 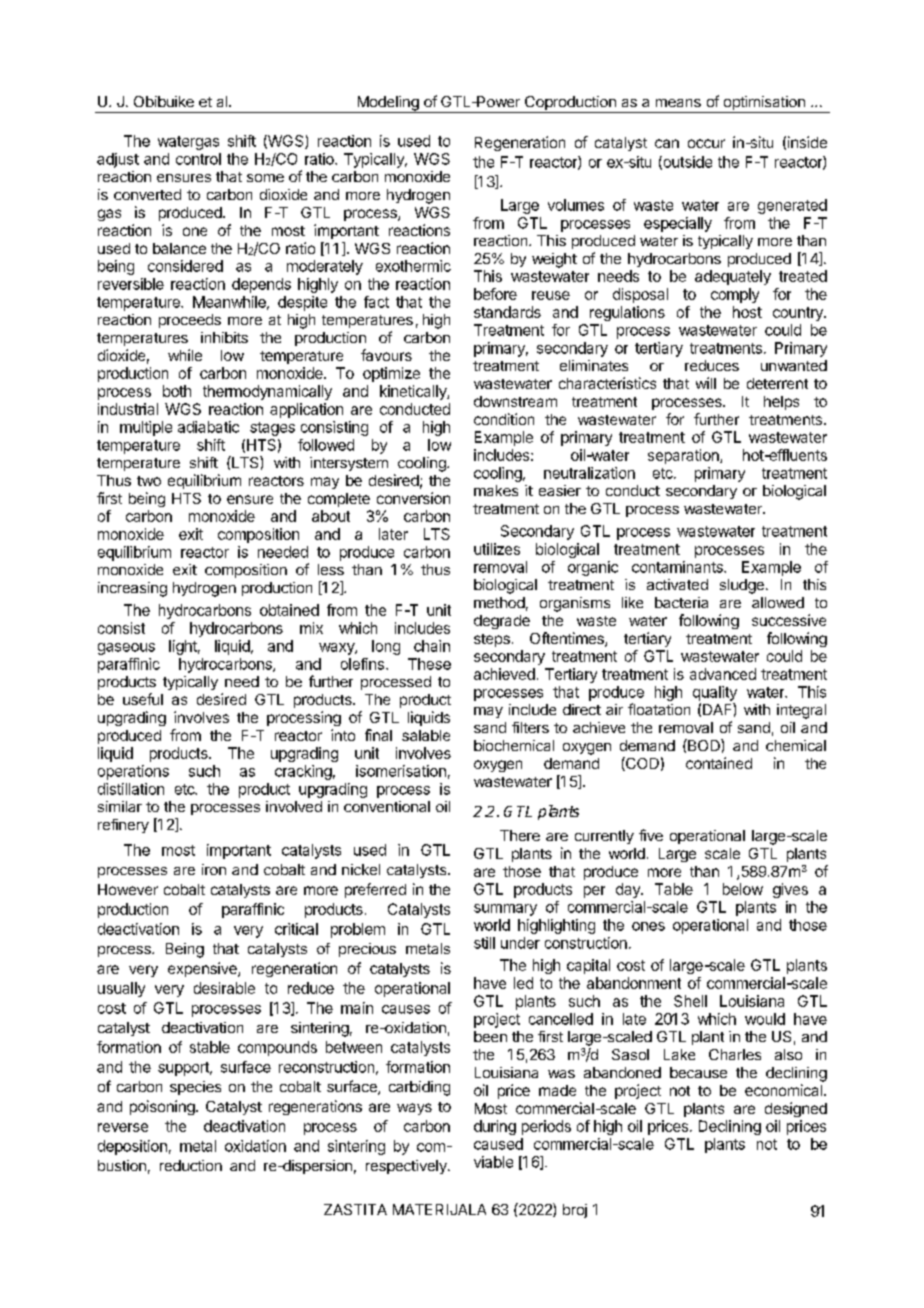 I want to click on iron, so click(x=214, y=869).
